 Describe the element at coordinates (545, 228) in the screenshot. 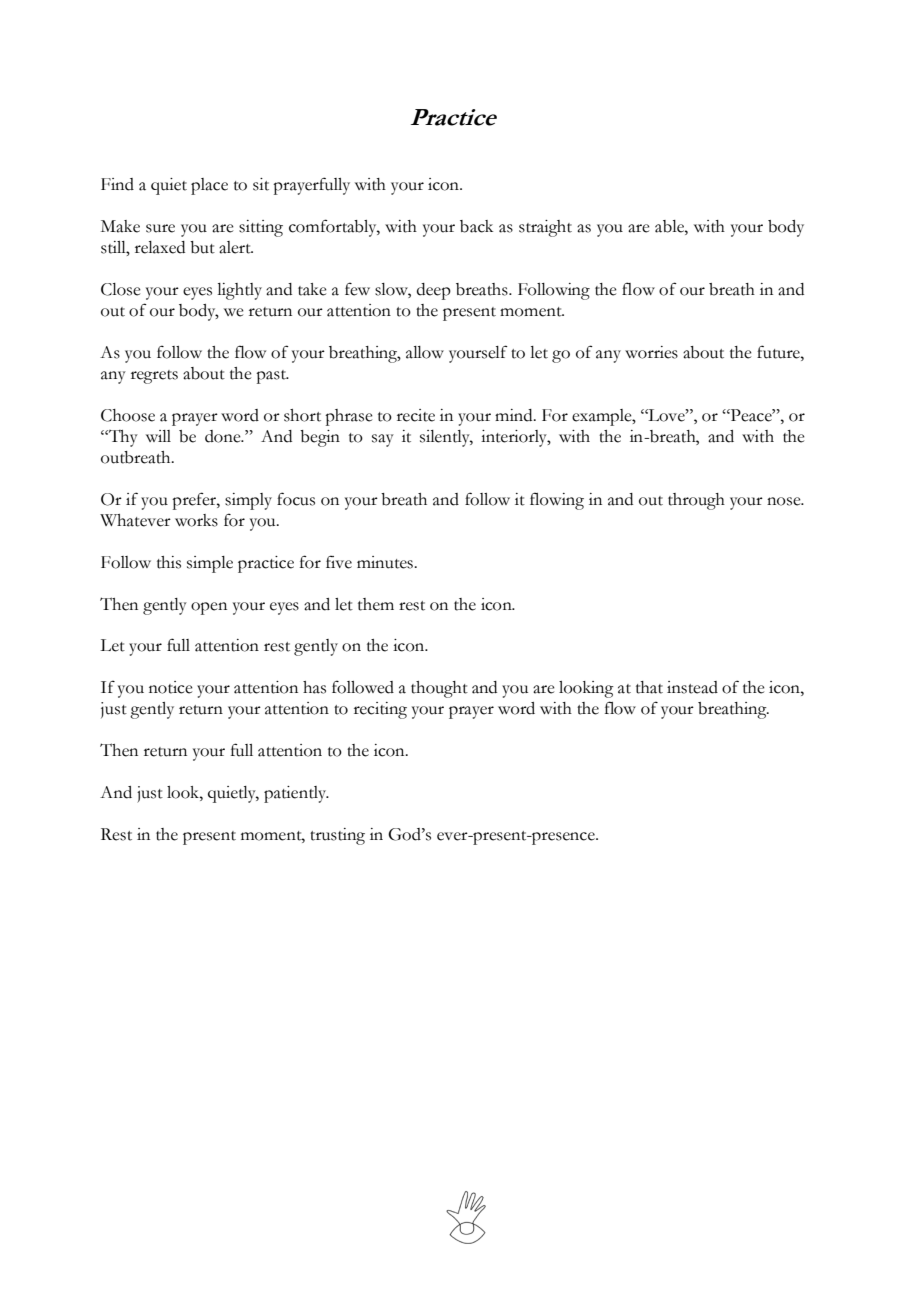

I see `straight` at that location.
